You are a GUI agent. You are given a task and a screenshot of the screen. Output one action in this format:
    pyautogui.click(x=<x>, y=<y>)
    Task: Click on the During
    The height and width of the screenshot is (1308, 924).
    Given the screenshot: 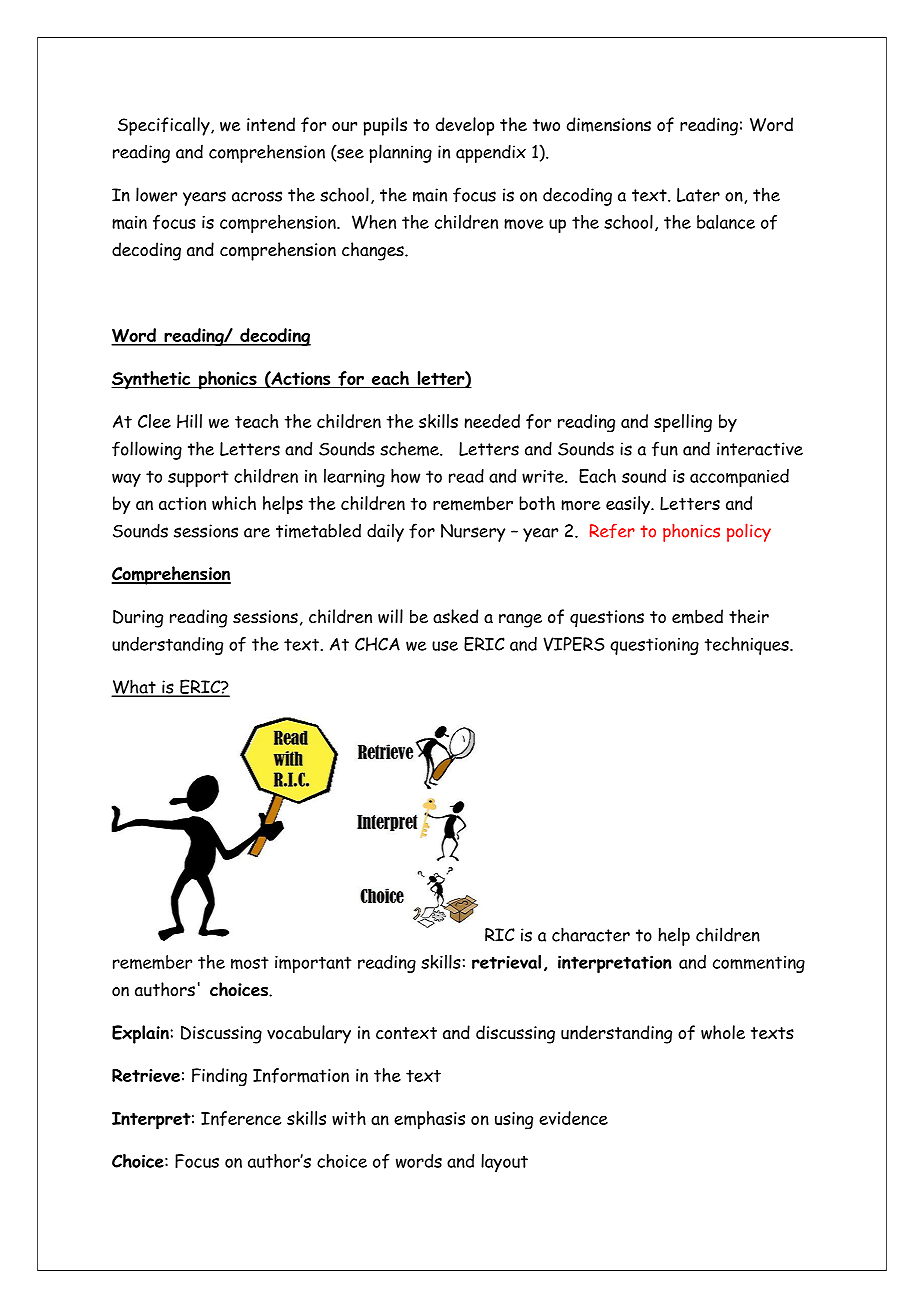 What is the action you would take?
    pyautogui.click(x=138, y=619)
